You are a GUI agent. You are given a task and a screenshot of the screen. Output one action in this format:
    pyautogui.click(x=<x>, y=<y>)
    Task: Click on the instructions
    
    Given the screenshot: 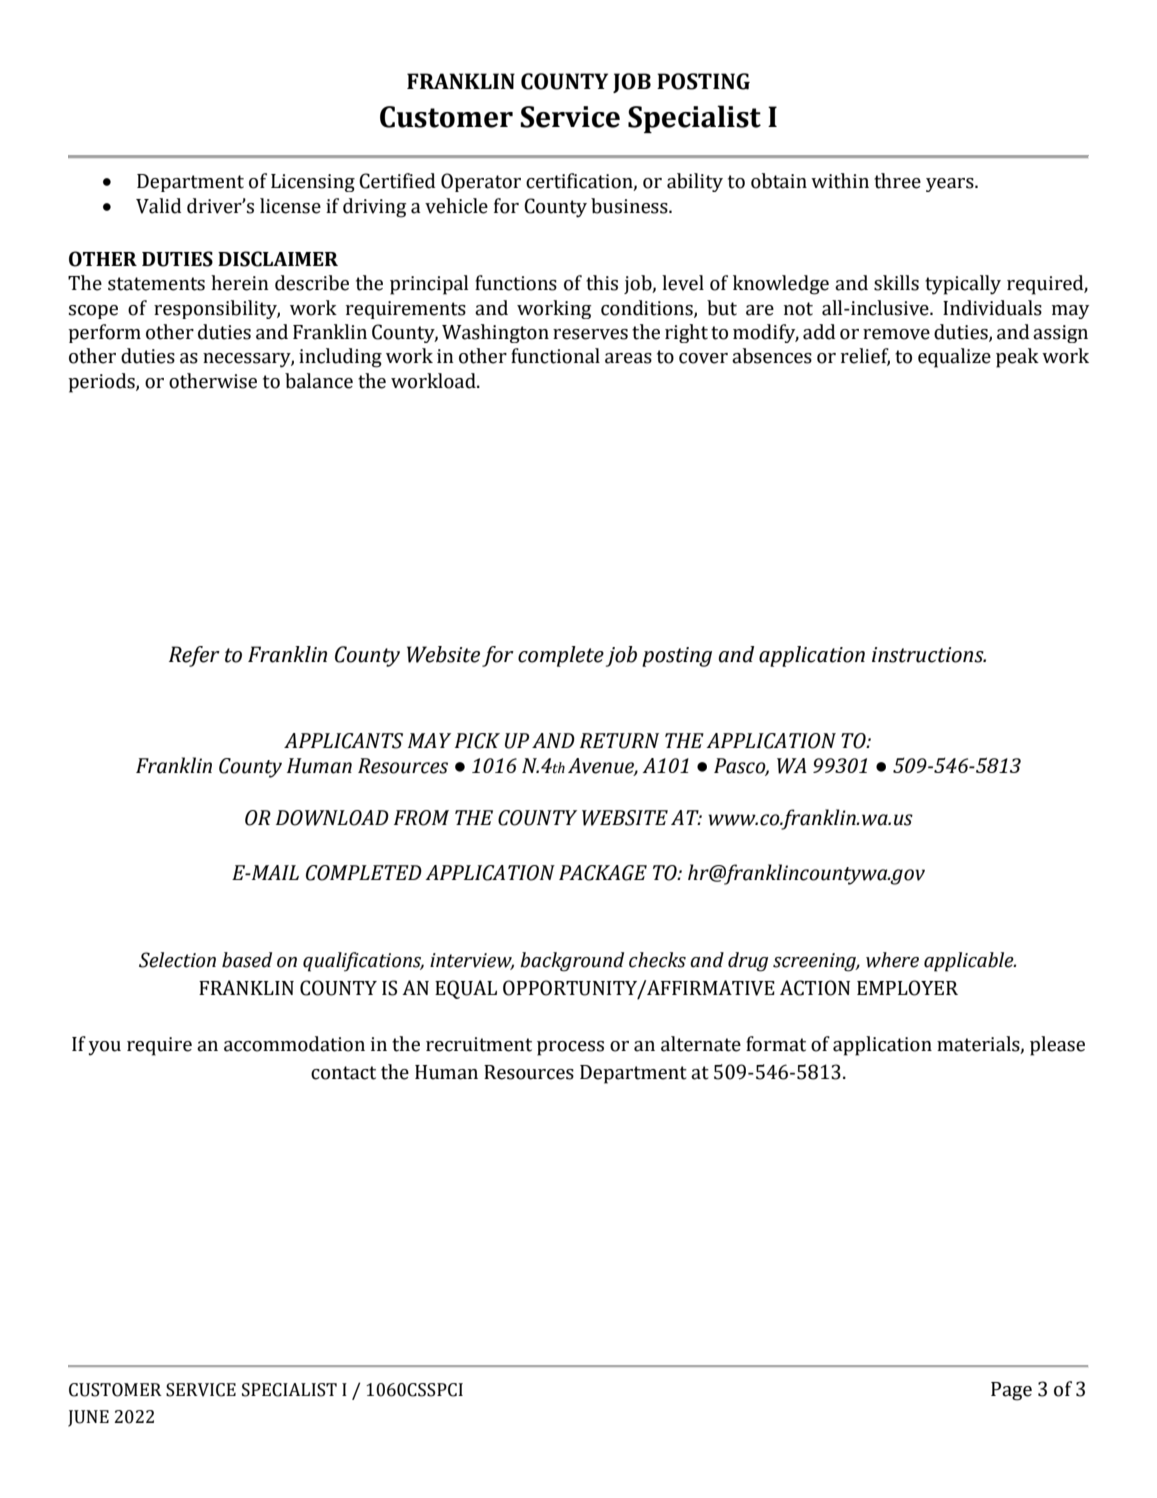 What is the action you would take?
    pyautogui.click(x=929, y=655)
